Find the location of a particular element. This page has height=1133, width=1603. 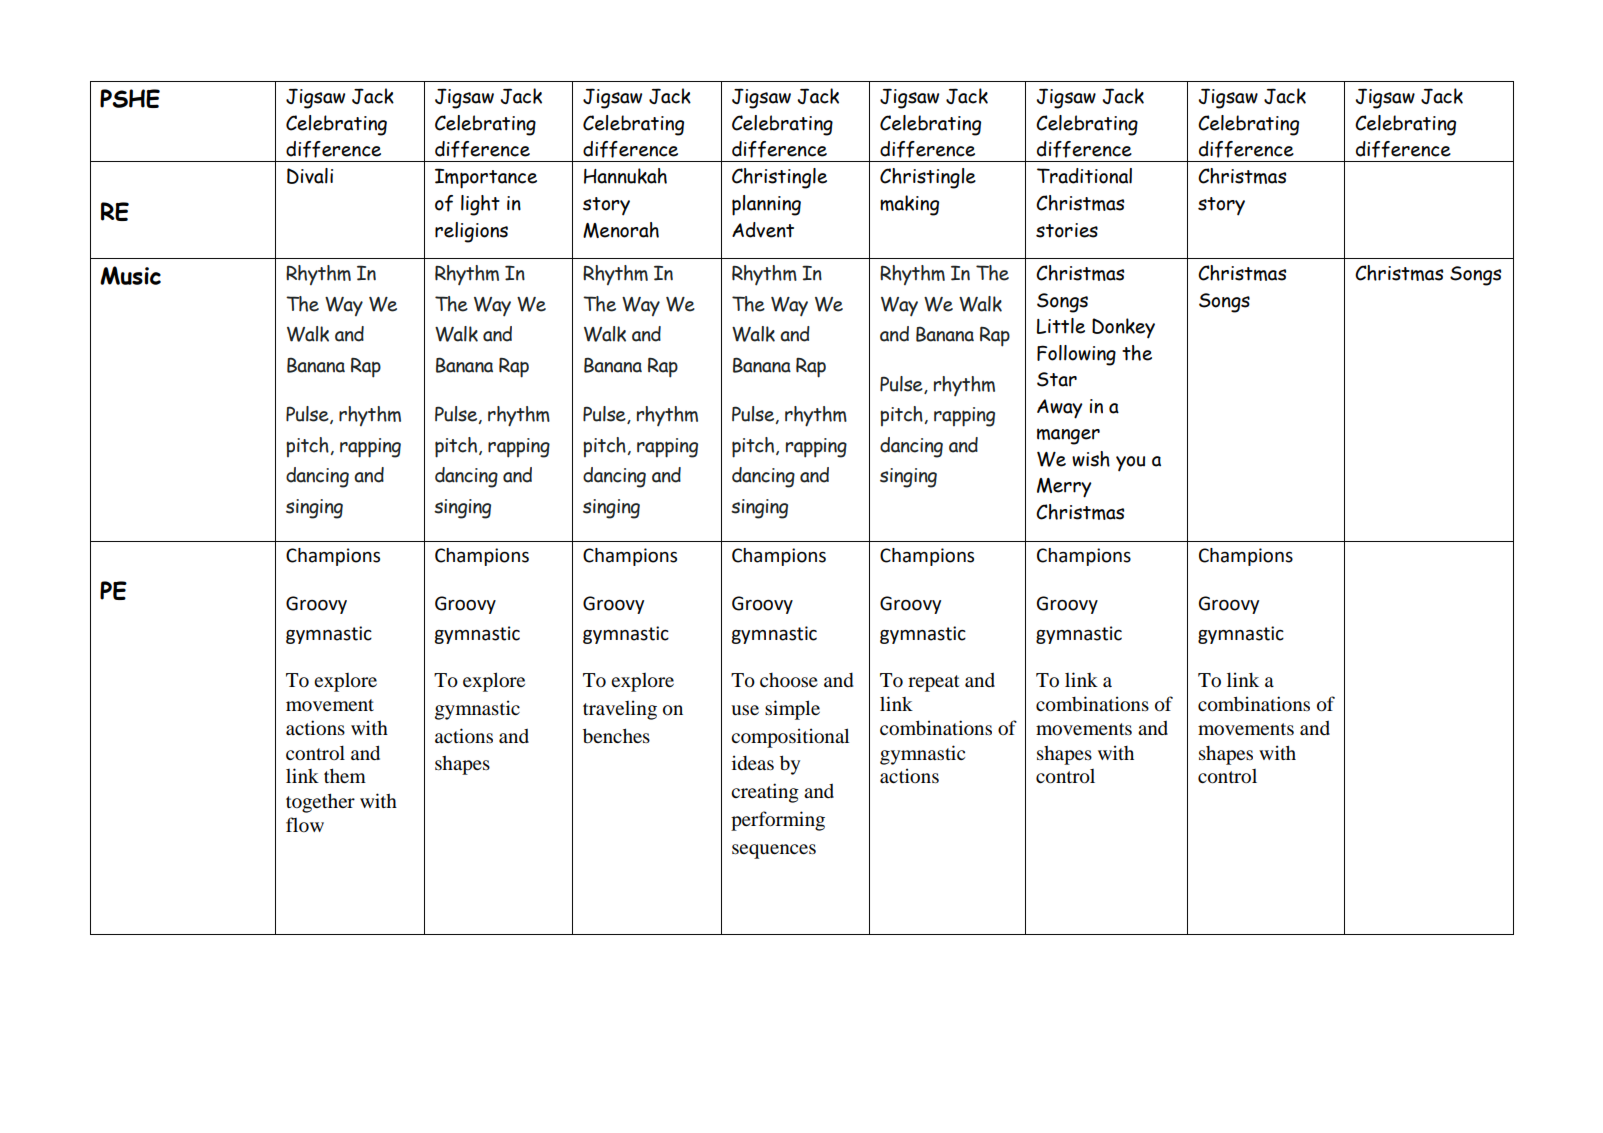

religions is located at coordinates (471, 232).
